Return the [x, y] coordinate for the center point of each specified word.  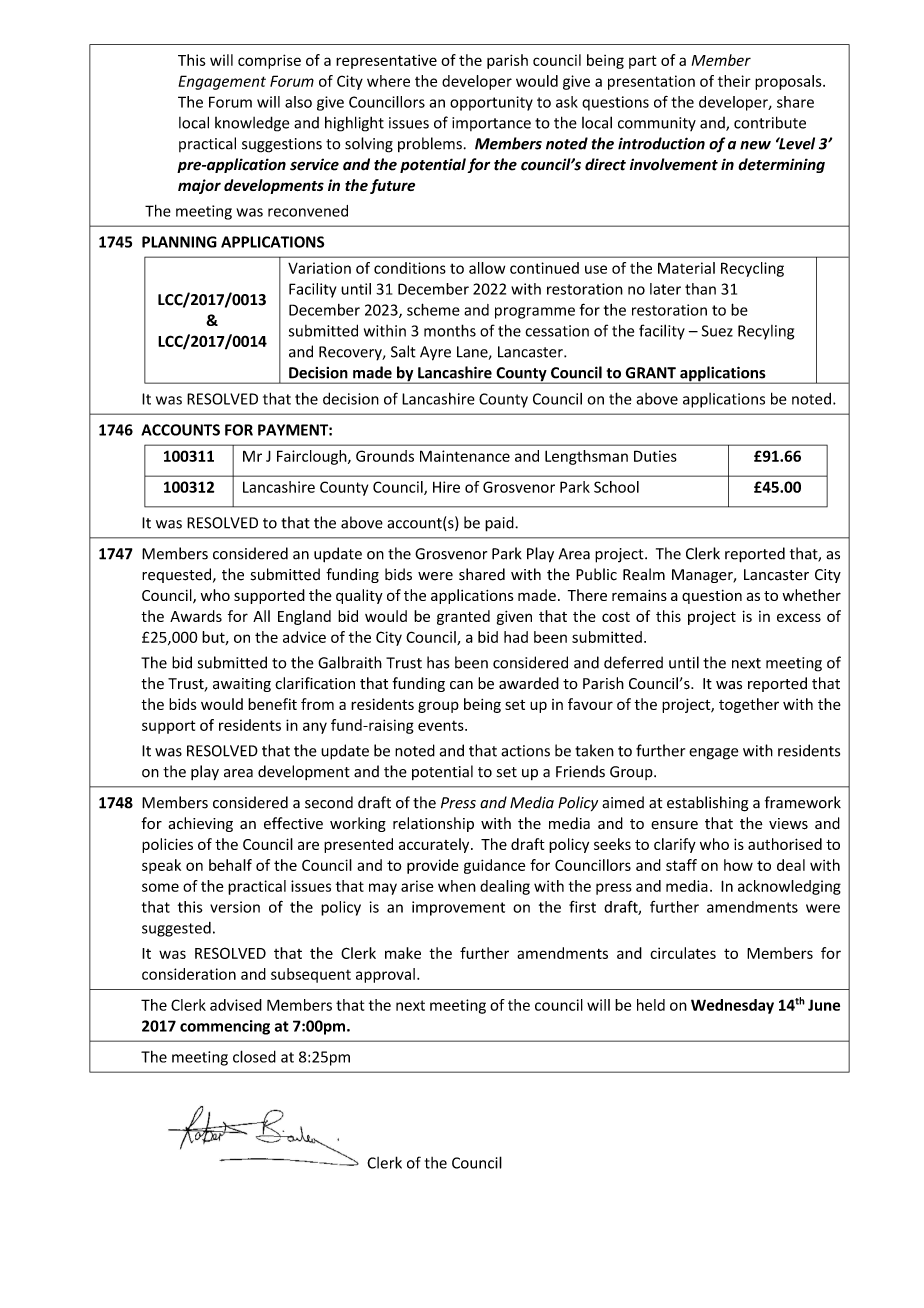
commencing [225, 1027]
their [734, 81]
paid [500, 524]
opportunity [491, 103]
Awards [196, 616]
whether [811, 595]
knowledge [252, 124]
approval [385, 975]
